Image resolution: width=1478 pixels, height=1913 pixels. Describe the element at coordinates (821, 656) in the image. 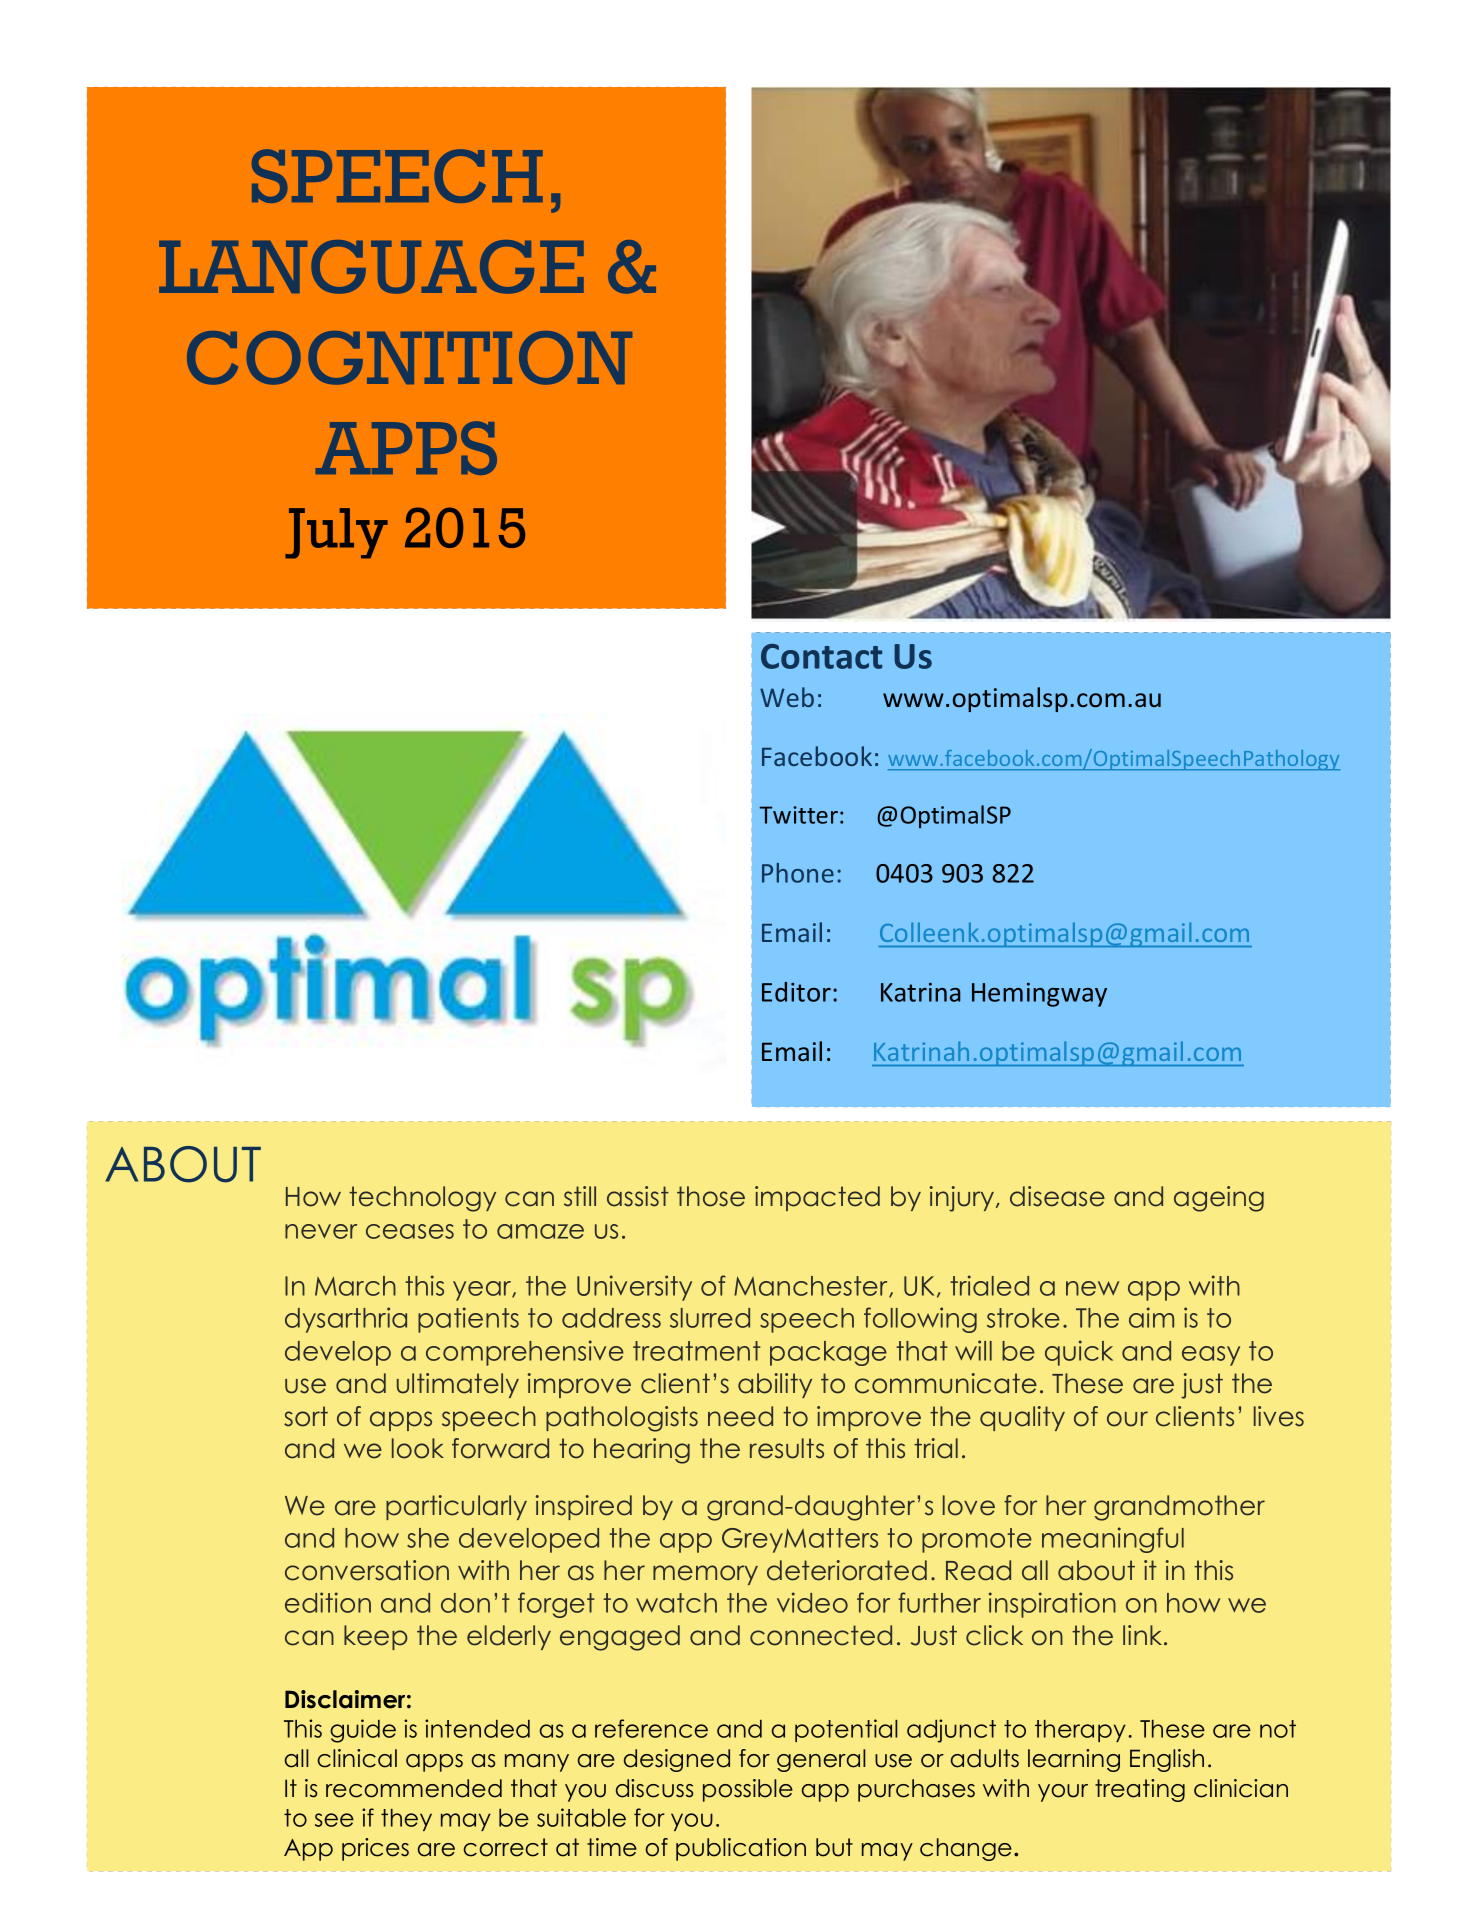

I see `Contact` at that location.
